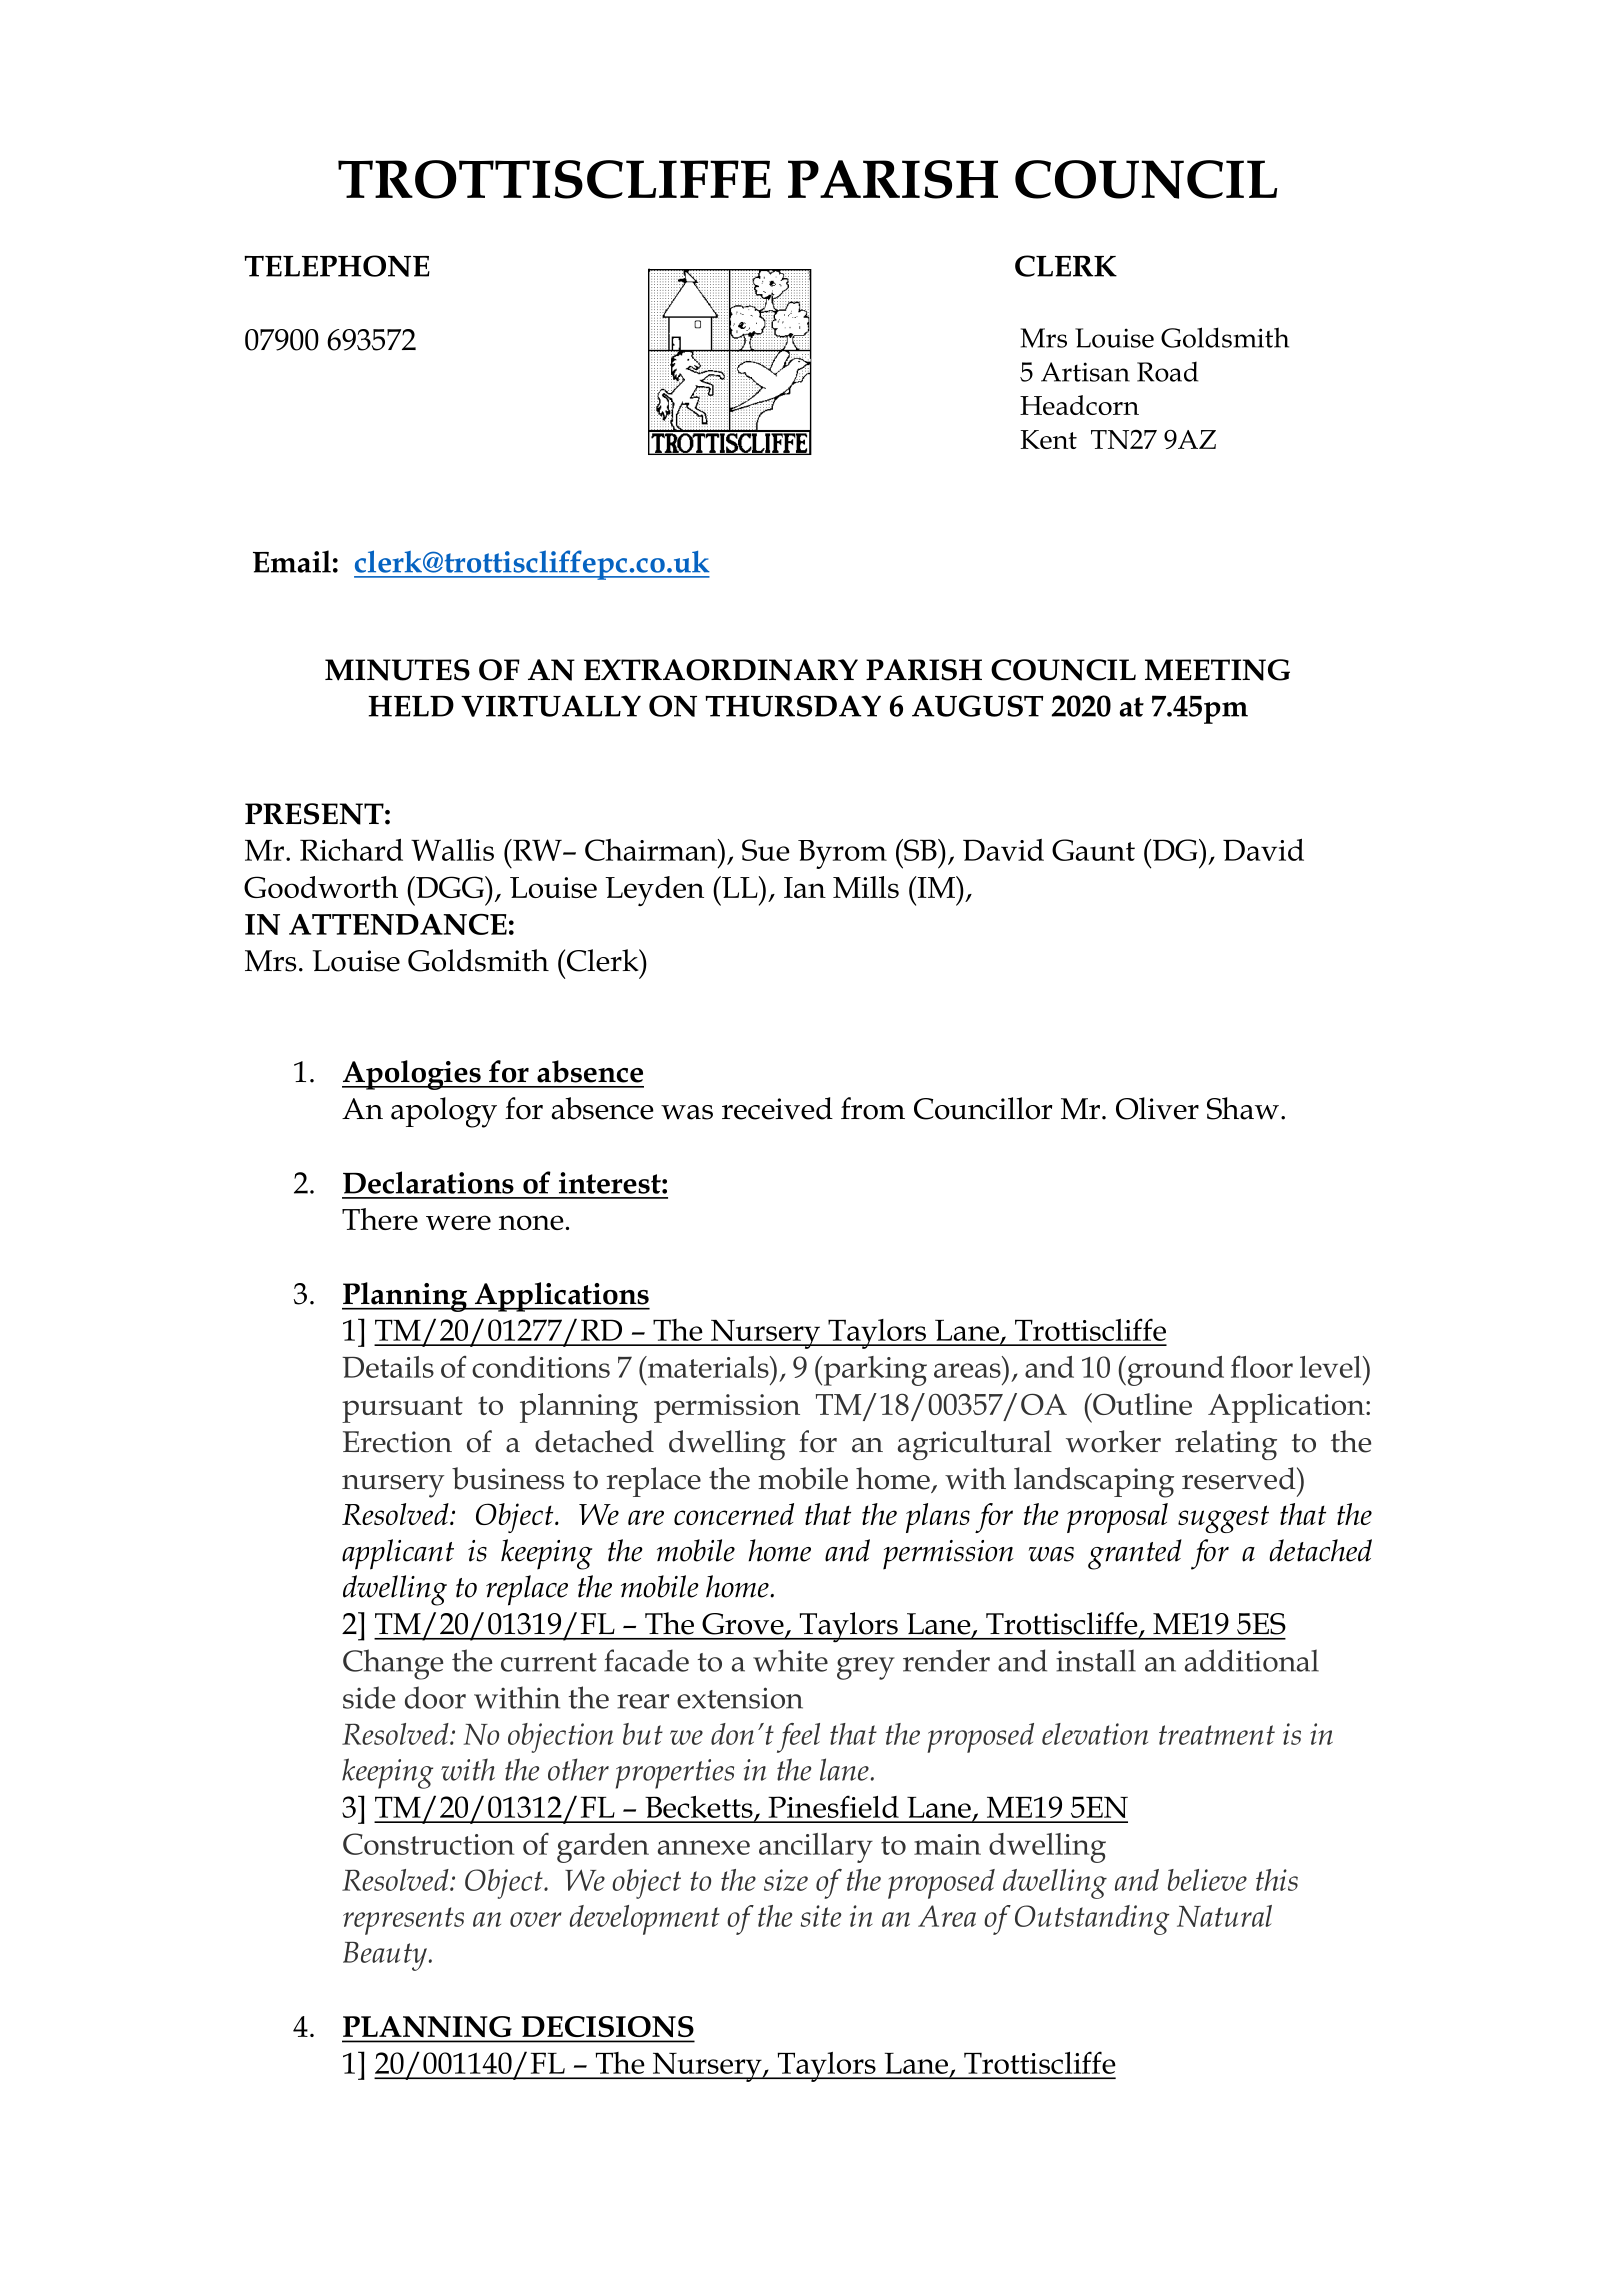  What do you see at coordinates (1048, 439) in the screenshot?
I see `Kent` at bounding box center [1048, 439].
